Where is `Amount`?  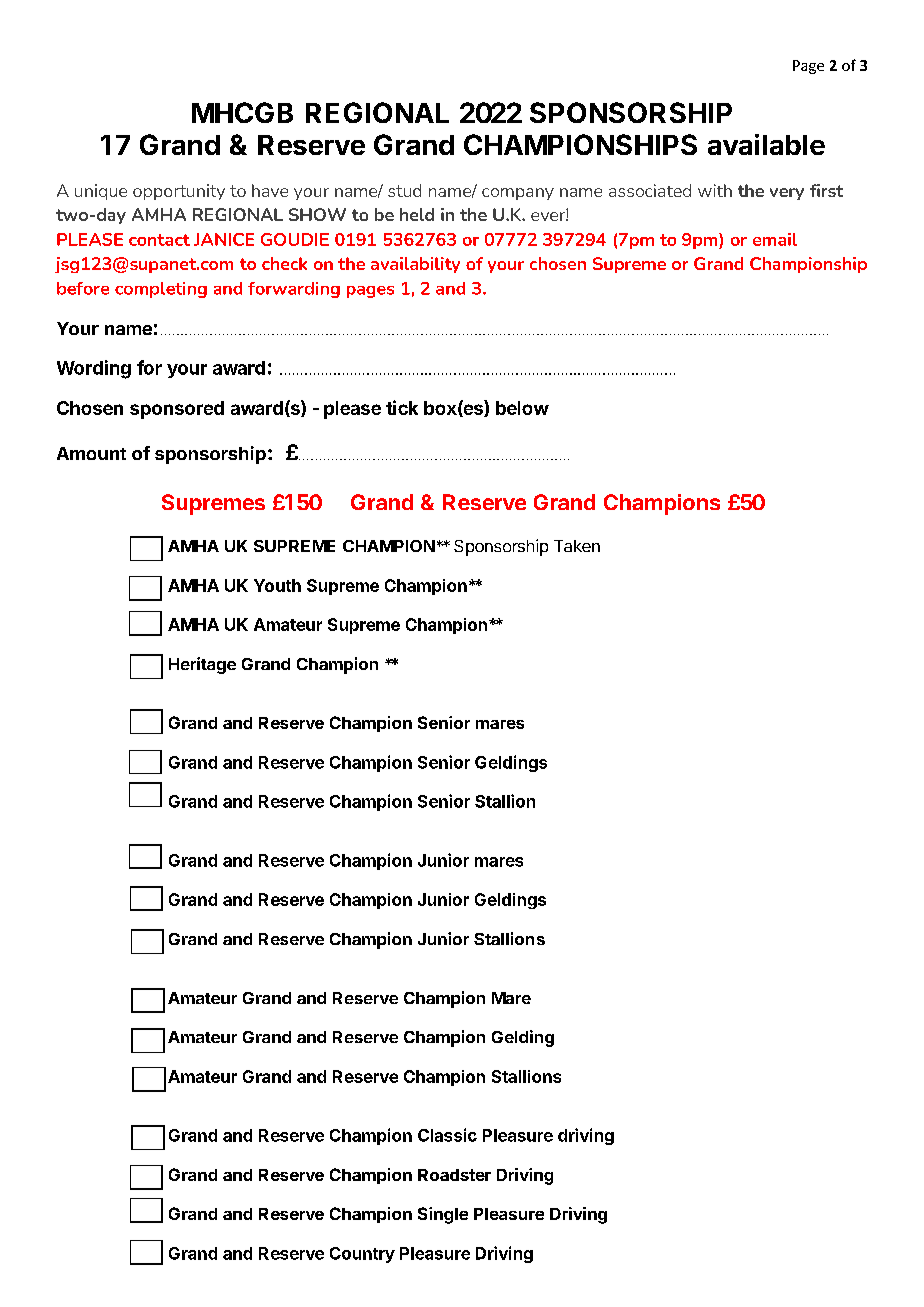
Amount is located at coordinates (91, 453).
